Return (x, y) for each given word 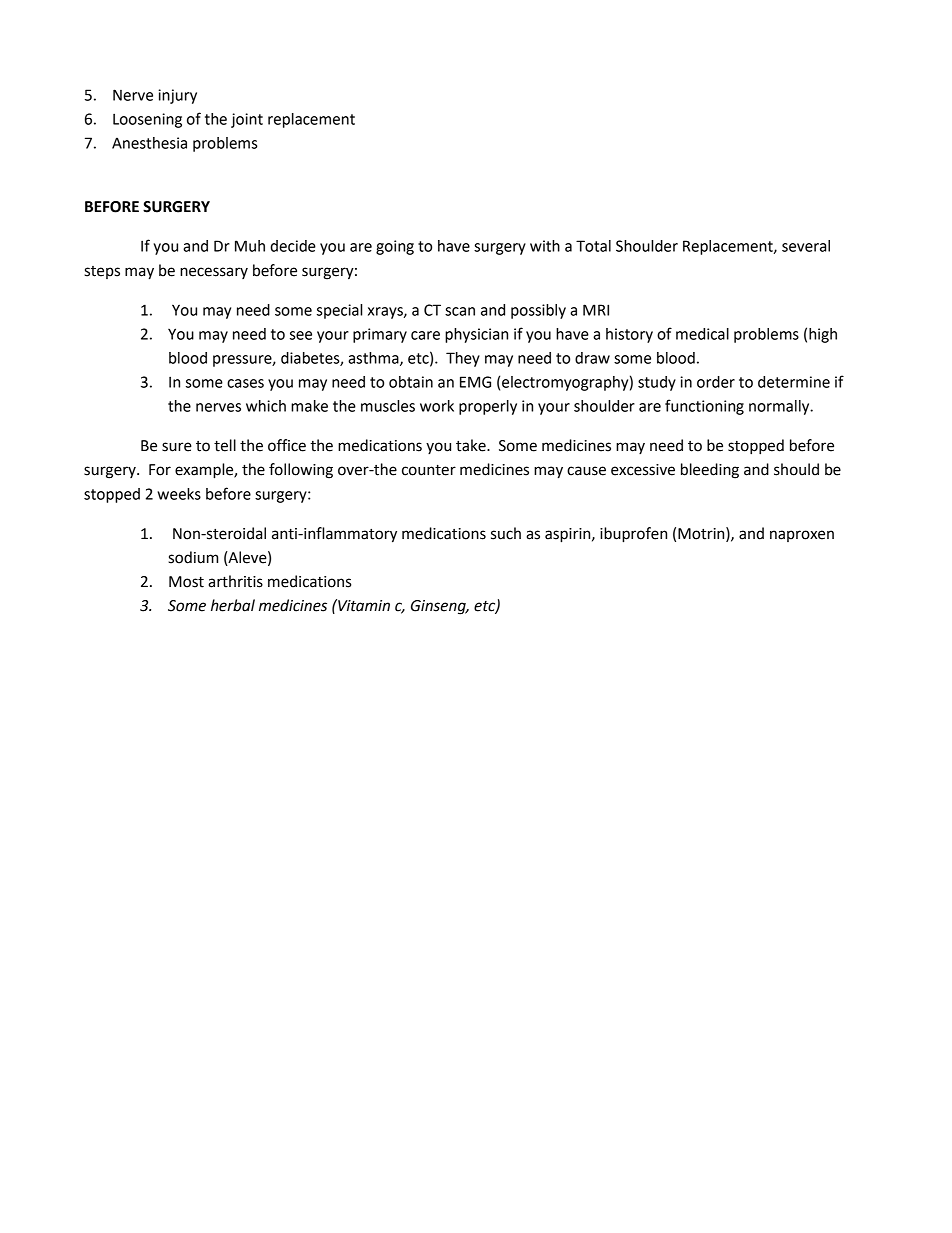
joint (247, 120)
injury (177, 96)
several (806, 246)
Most (186, 582)
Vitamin (363, 605)
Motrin (702, 533)
